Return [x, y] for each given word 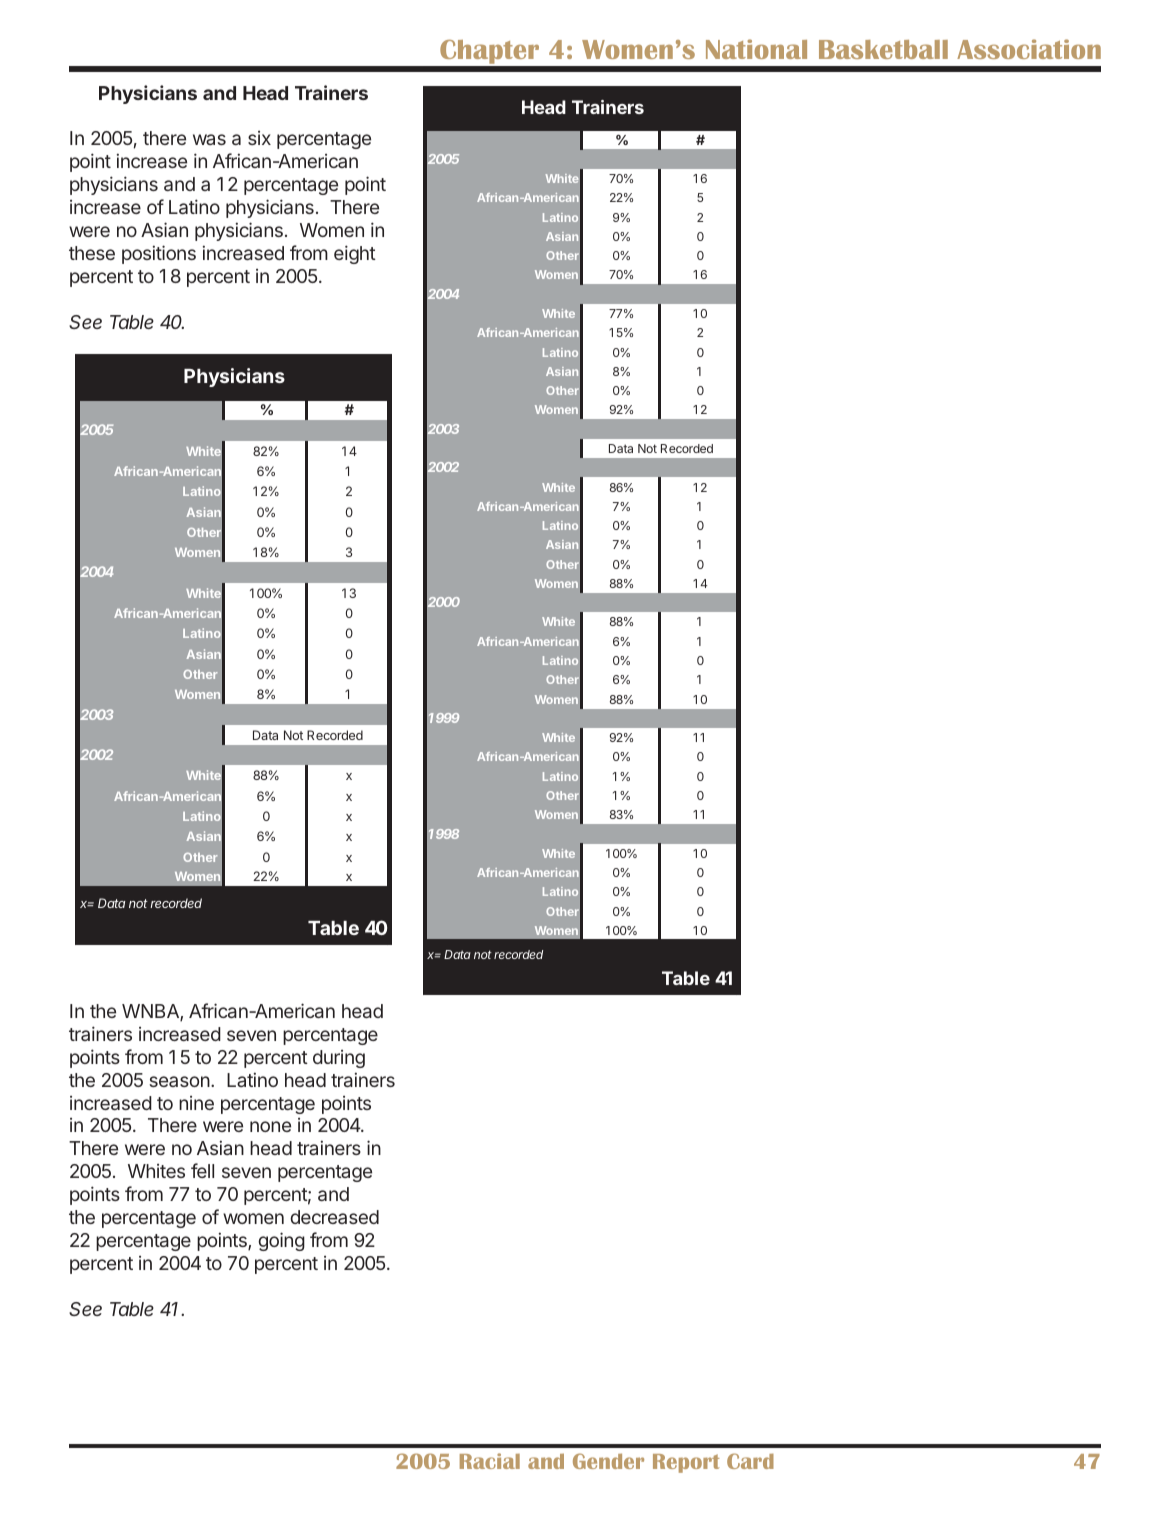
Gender [608, 1461]
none [270, 1126]
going [281, 1241]
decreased [334, 1217]
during [339, 1059]
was [209, 139]
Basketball [883, 49]
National [756, 49]
